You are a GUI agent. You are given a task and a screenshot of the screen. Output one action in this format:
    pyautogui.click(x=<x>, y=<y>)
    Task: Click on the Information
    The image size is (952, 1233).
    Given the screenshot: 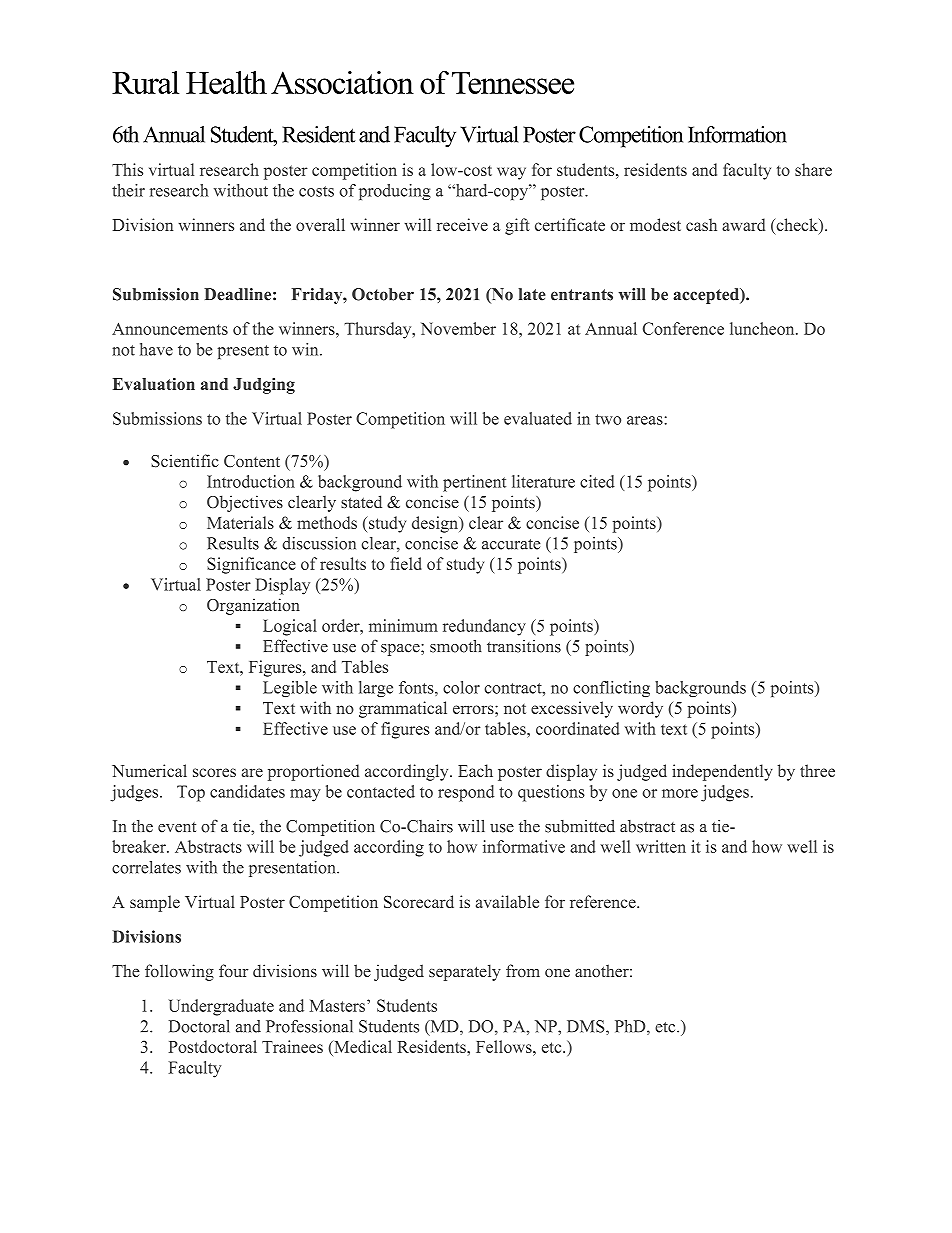 What is the action you would take?
    pyautogui.click(x=737, y=134)
